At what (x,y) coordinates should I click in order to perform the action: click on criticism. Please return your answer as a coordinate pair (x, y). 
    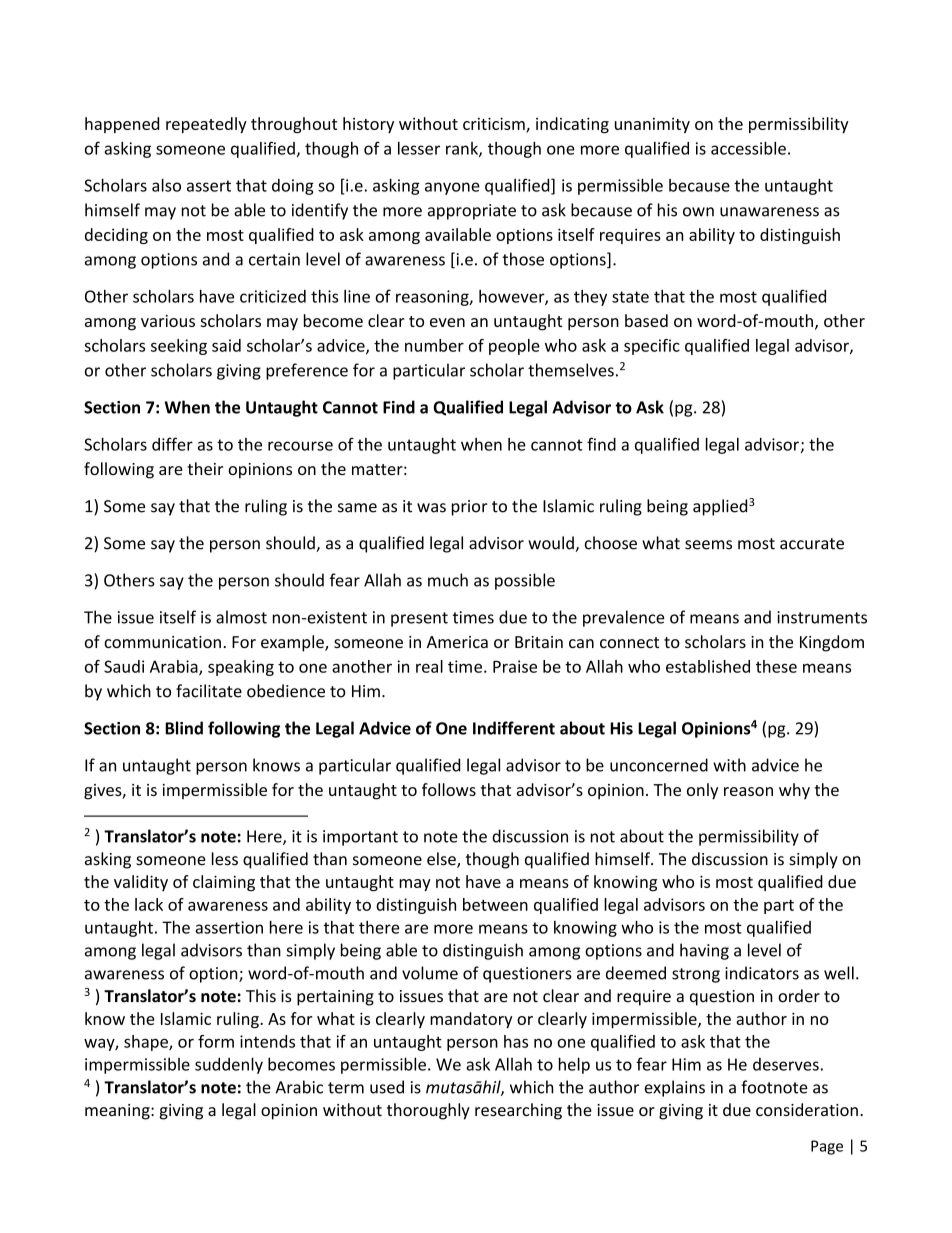
    Looking at the image, I should click on (495, 124).
